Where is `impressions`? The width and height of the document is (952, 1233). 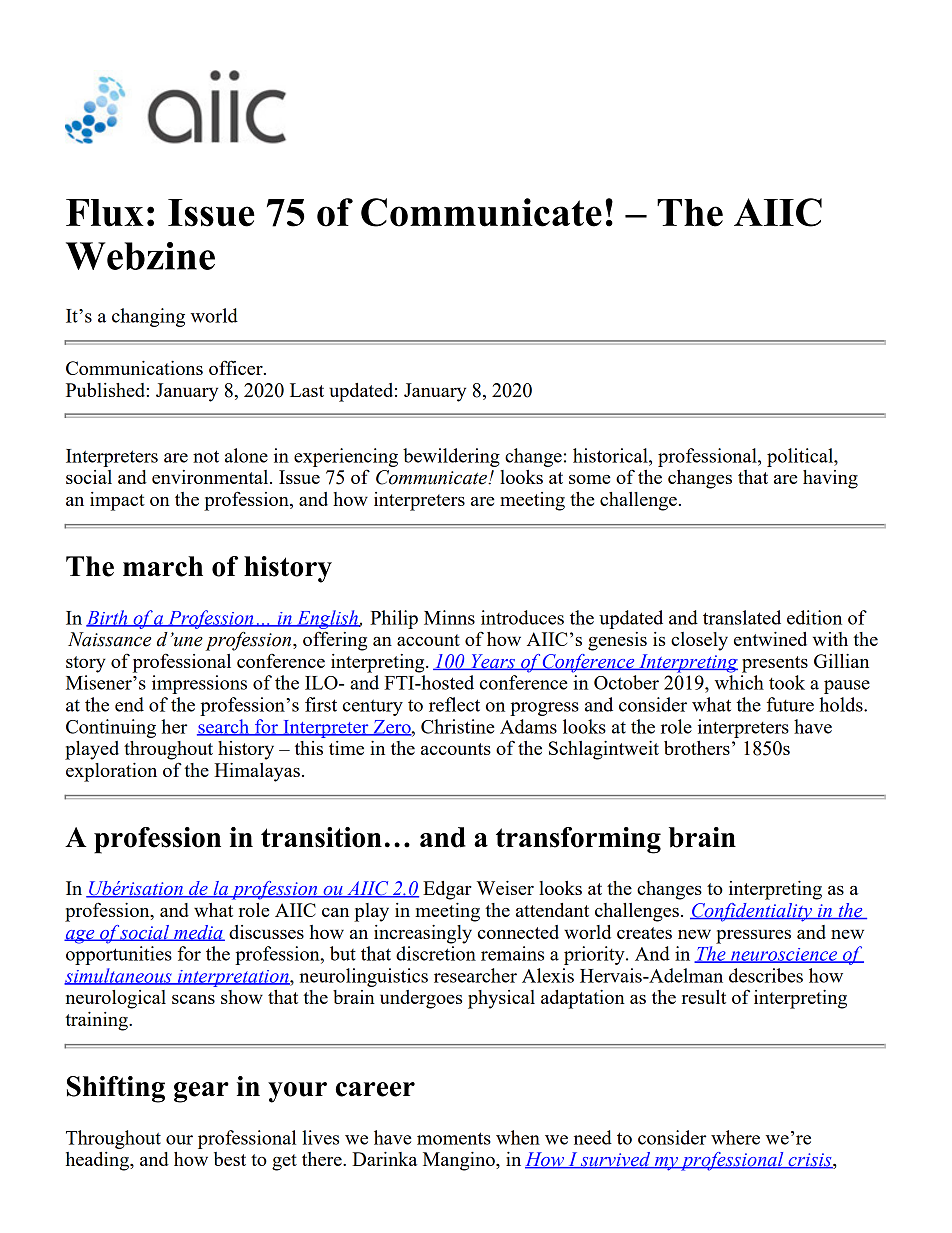
impressions is located at coordinates (199, 684).
